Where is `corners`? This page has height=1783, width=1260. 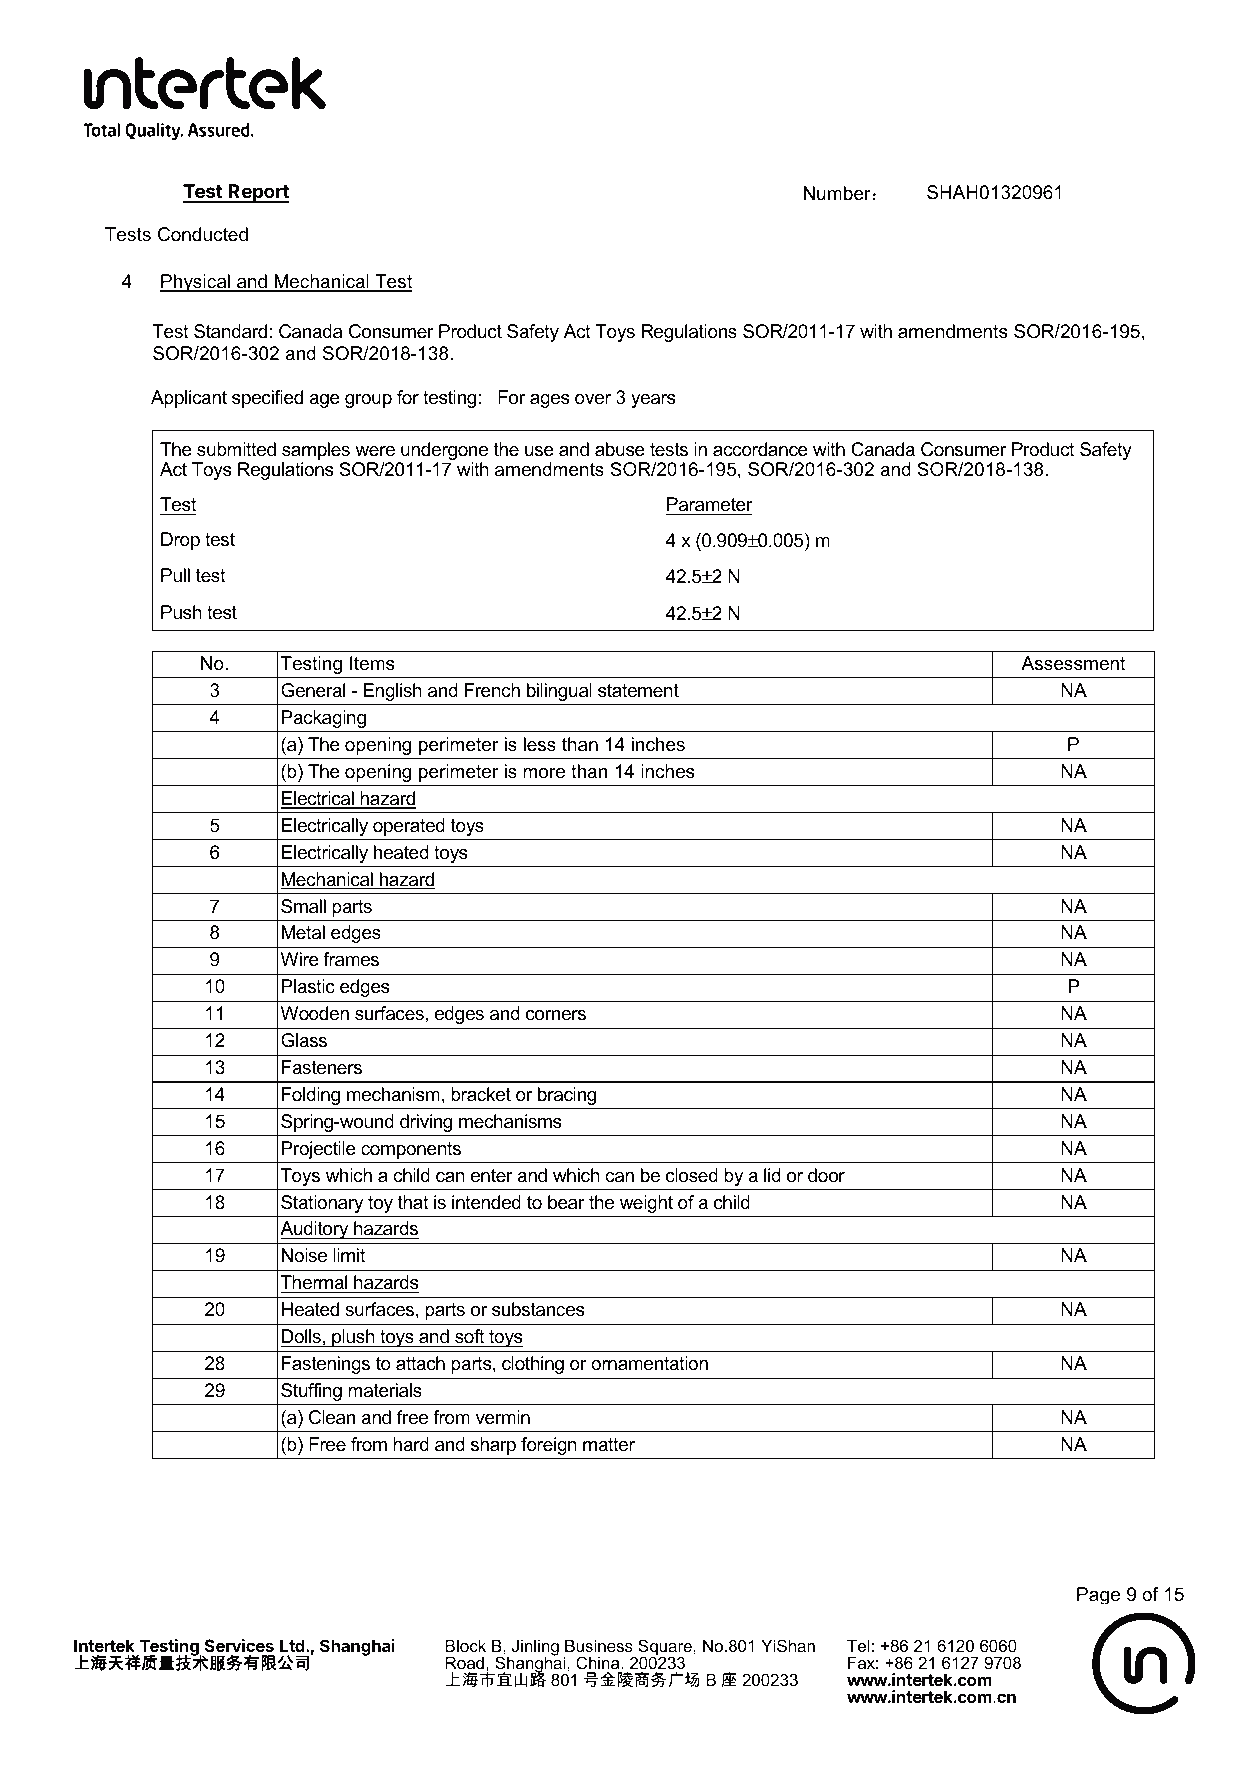
corners is located at coordinates (556, 1015).
